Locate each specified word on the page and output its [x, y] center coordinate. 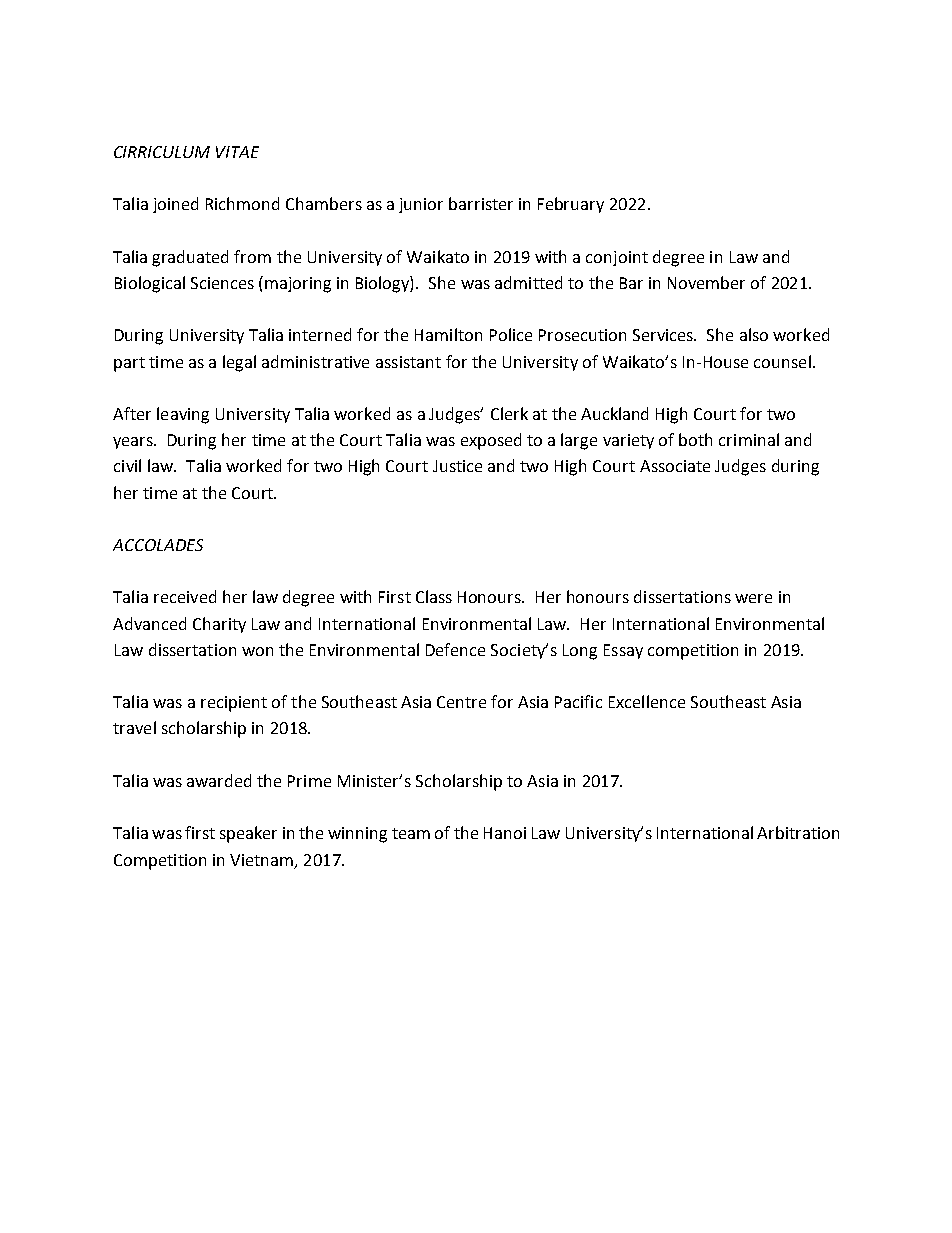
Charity [219, 625]
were [753, 598]
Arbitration [798, 832]
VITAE [237, 152]
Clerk [509, 413]
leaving [183, 415]
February [571, 205]
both [695, 439]
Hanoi [505, 833]
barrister [481, 203]
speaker [248, 834]
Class [434, 596]
